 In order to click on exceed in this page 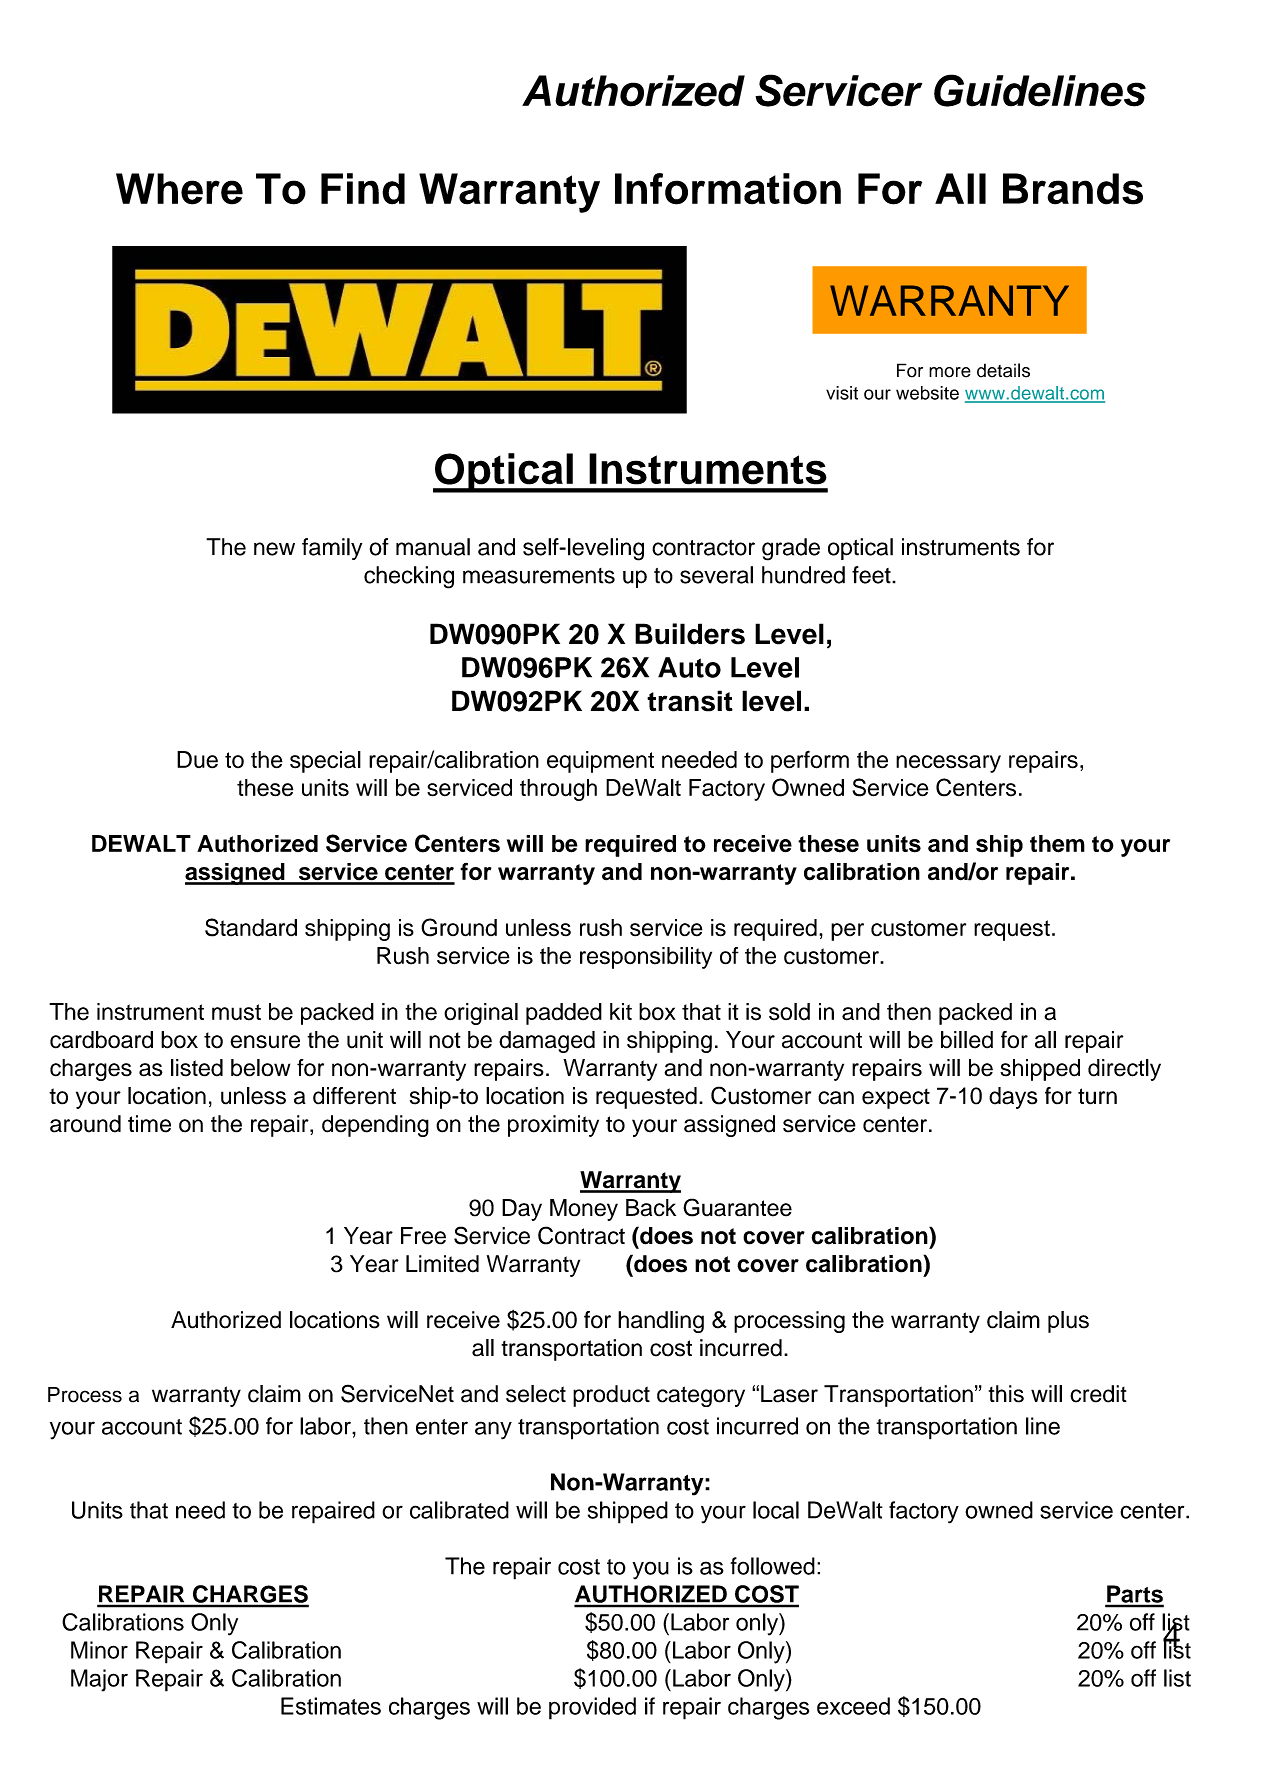, I will do `click(853, 1706)`.
